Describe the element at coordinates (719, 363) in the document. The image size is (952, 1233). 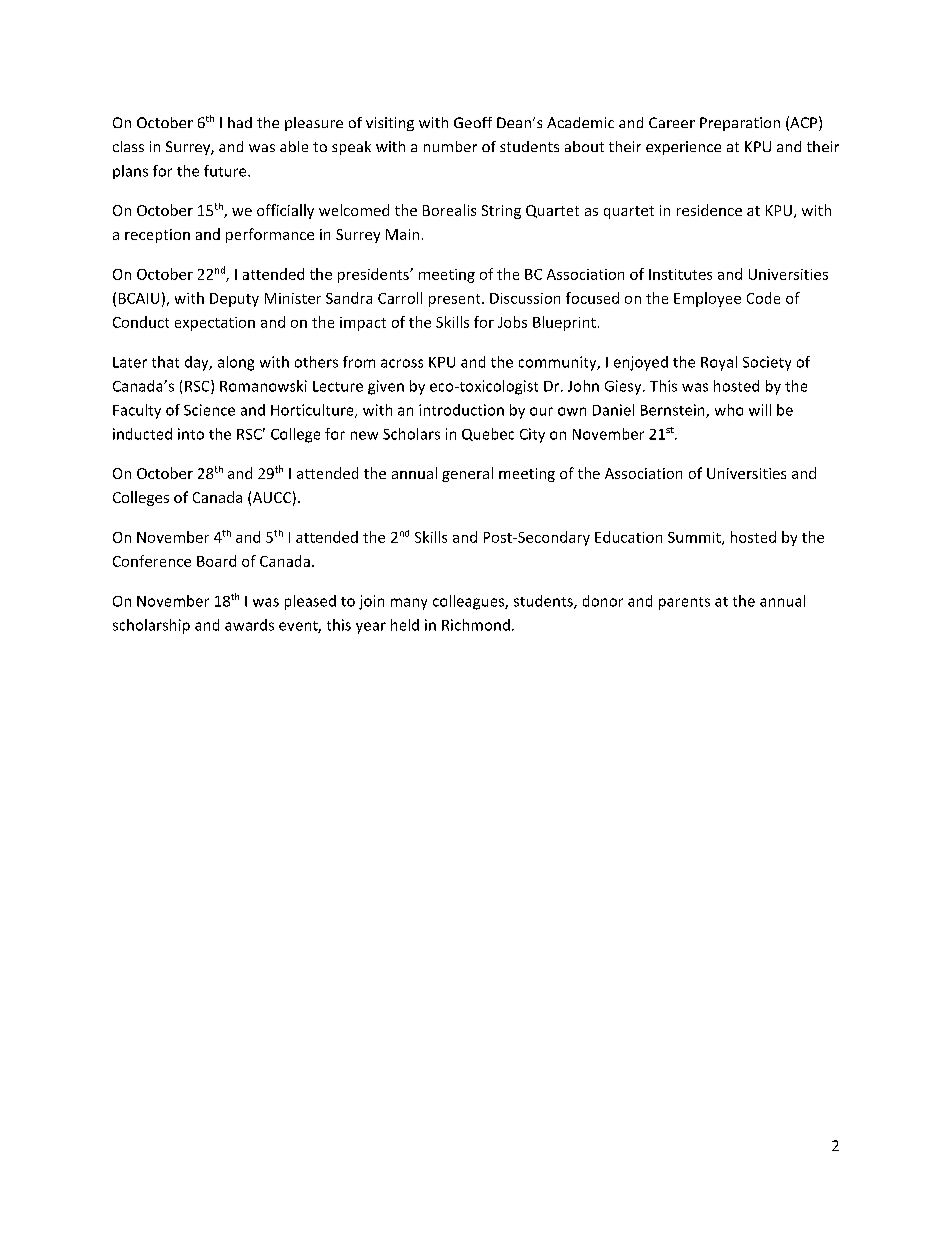
I see `Royal` at that location.
